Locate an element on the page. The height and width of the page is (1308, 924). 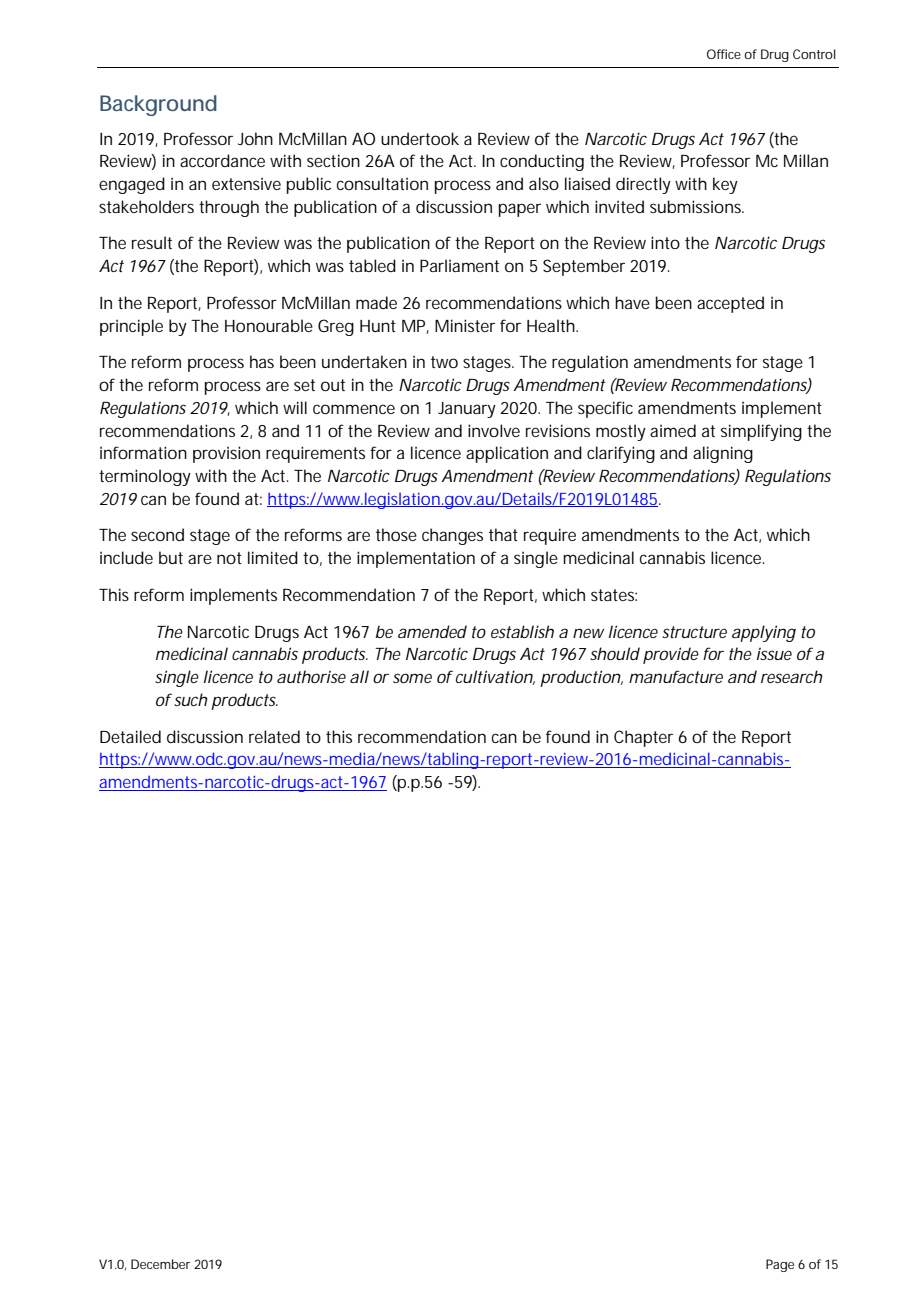
undertook is located at coordinates (420, 138).
